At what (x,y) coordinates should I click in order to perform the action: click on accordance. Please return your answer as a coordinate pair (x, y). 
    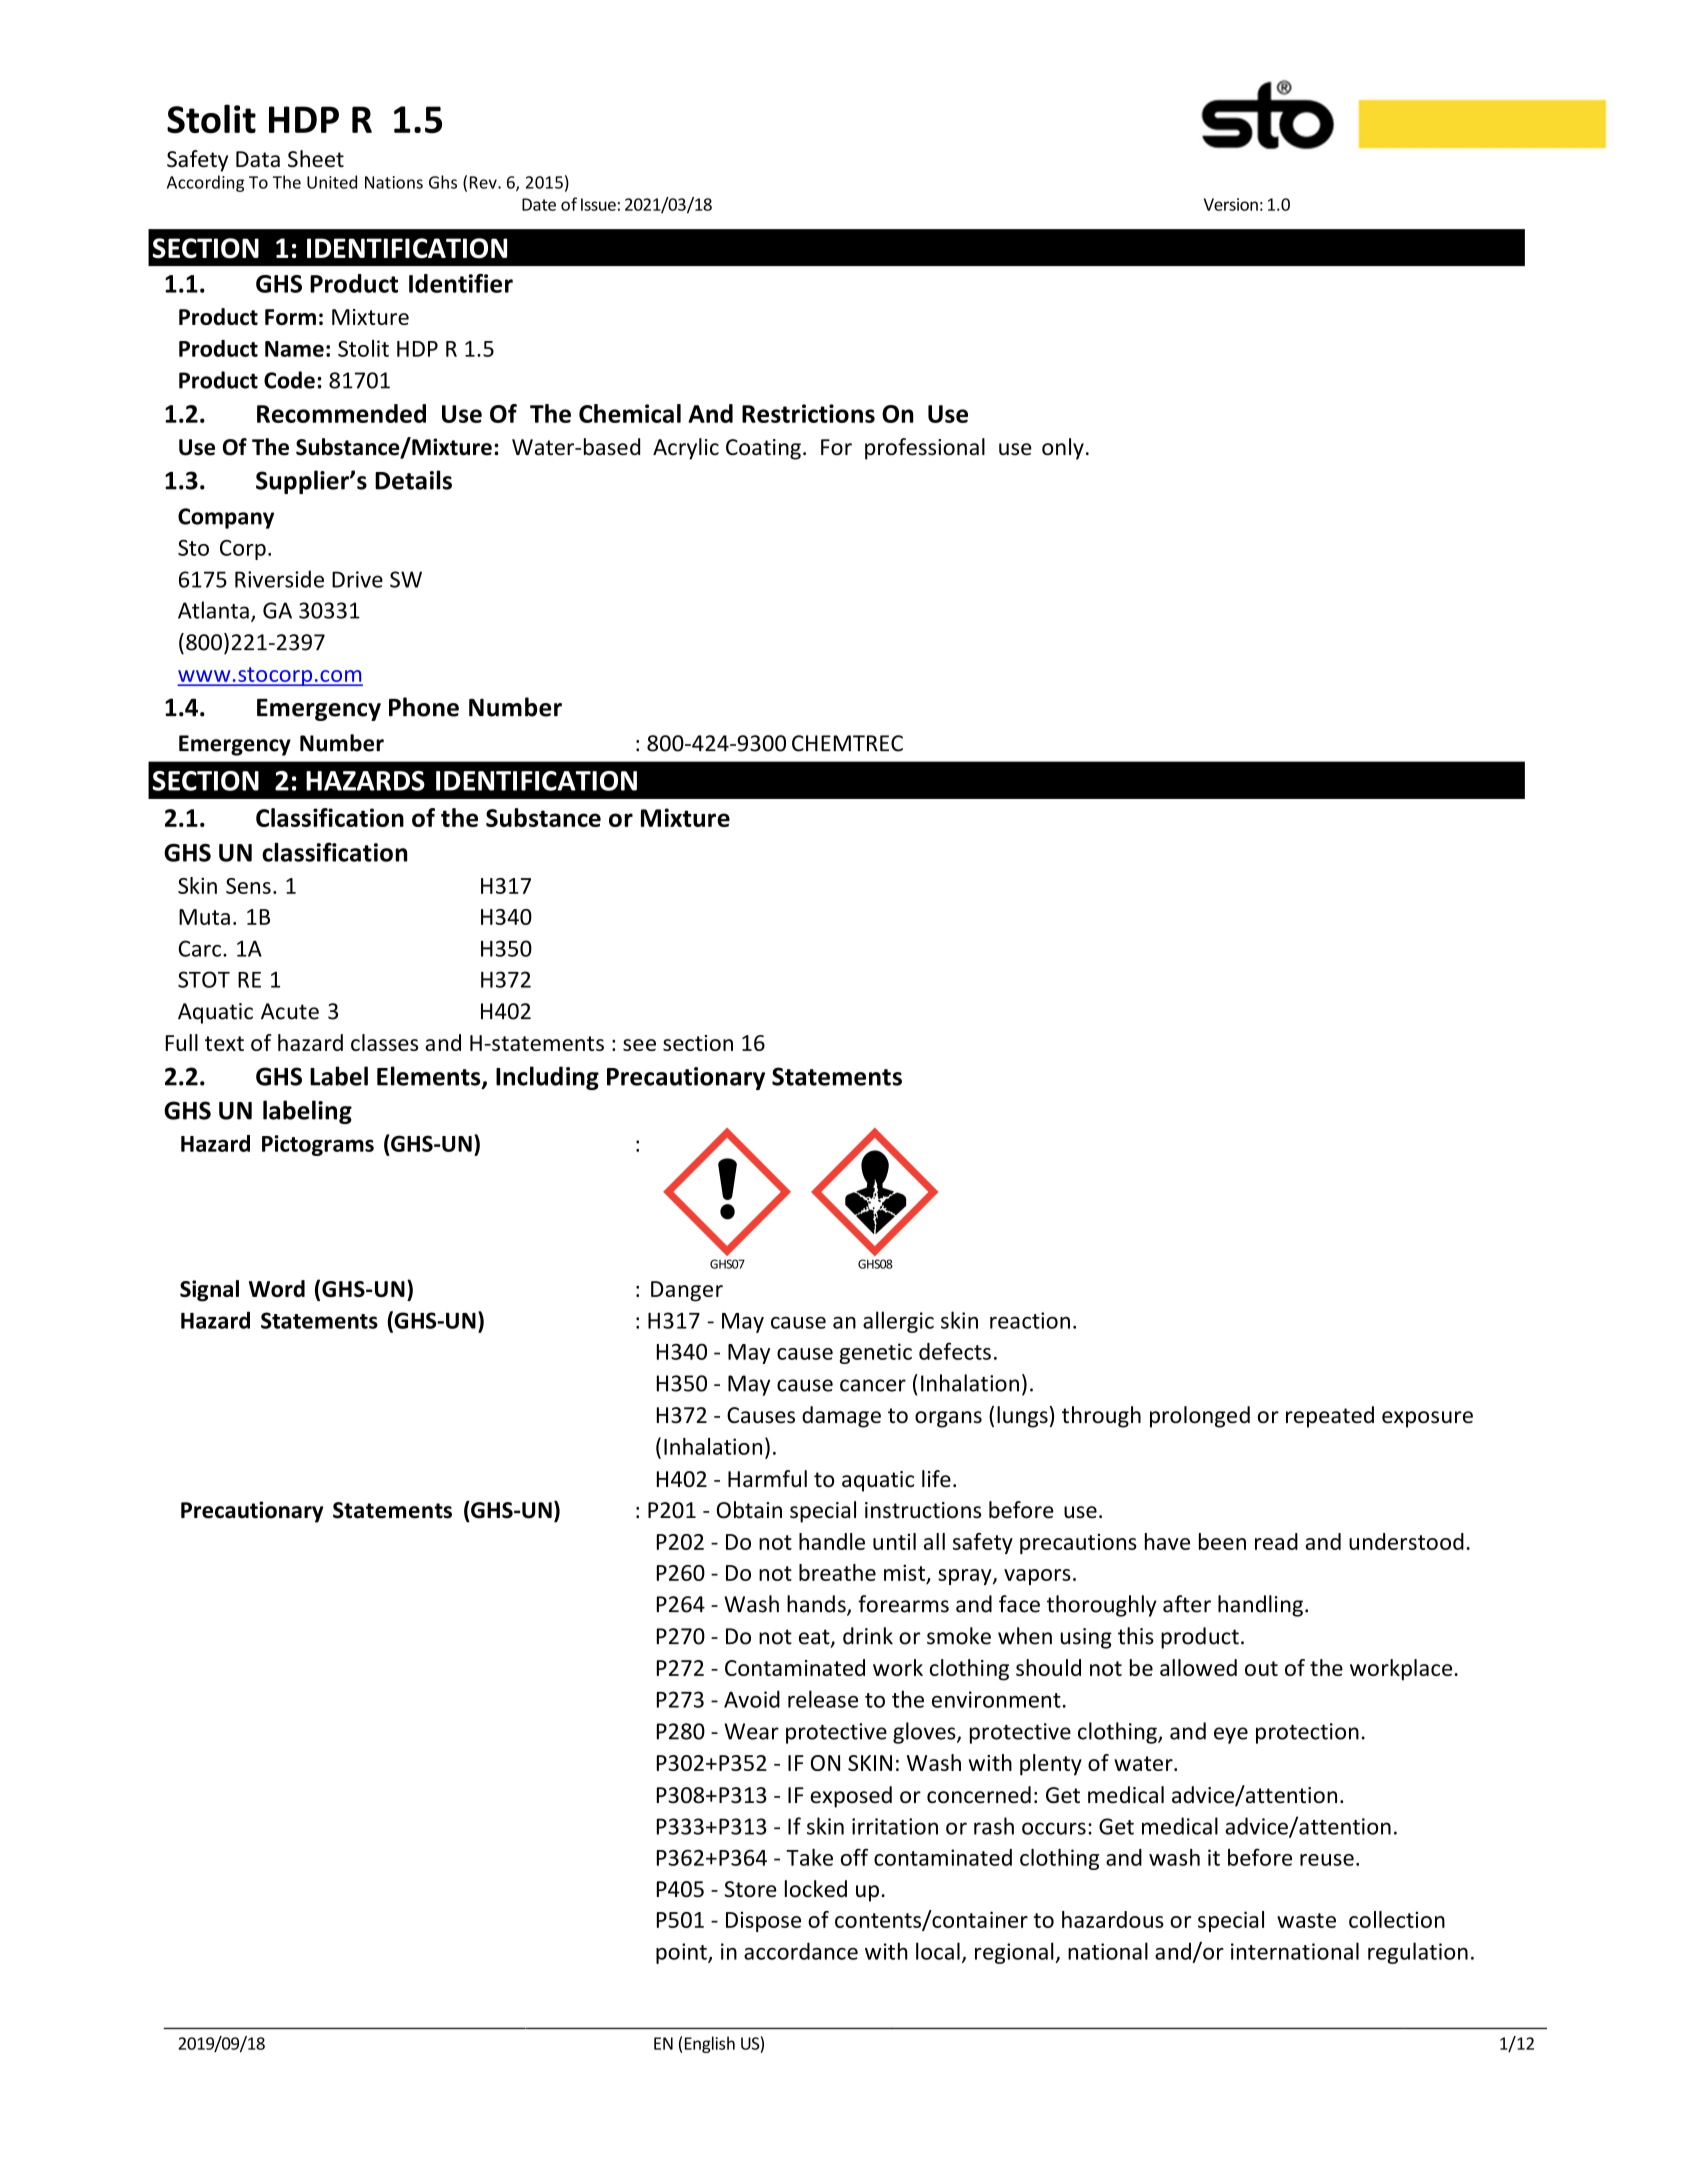
    Looking at the image, I should click on (801, 1951).
